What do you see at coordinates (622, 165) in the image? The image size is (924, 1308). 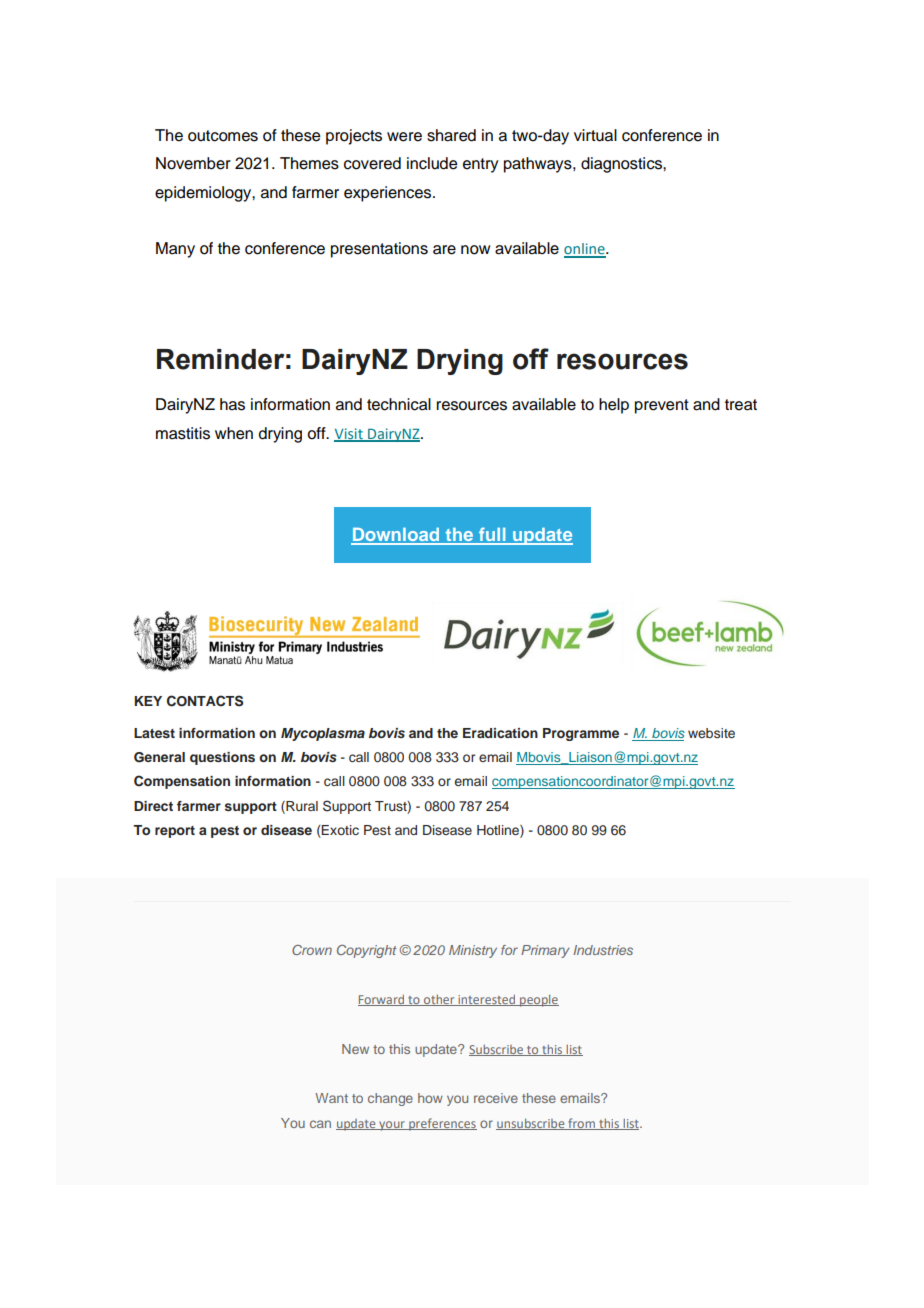 I see `diagnostics` at bounding box center [622, 165].
